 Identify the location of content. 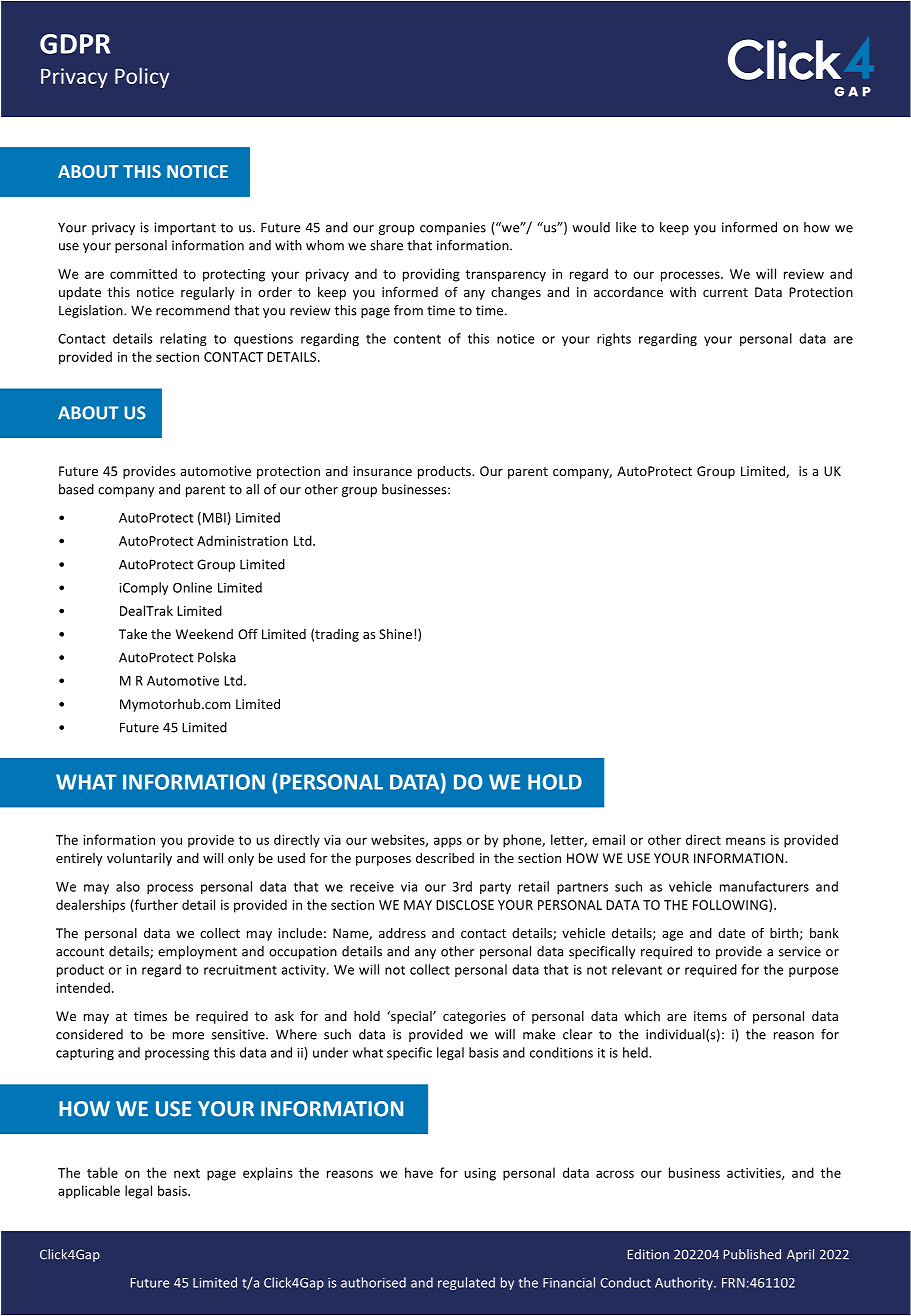
(417, 339).
